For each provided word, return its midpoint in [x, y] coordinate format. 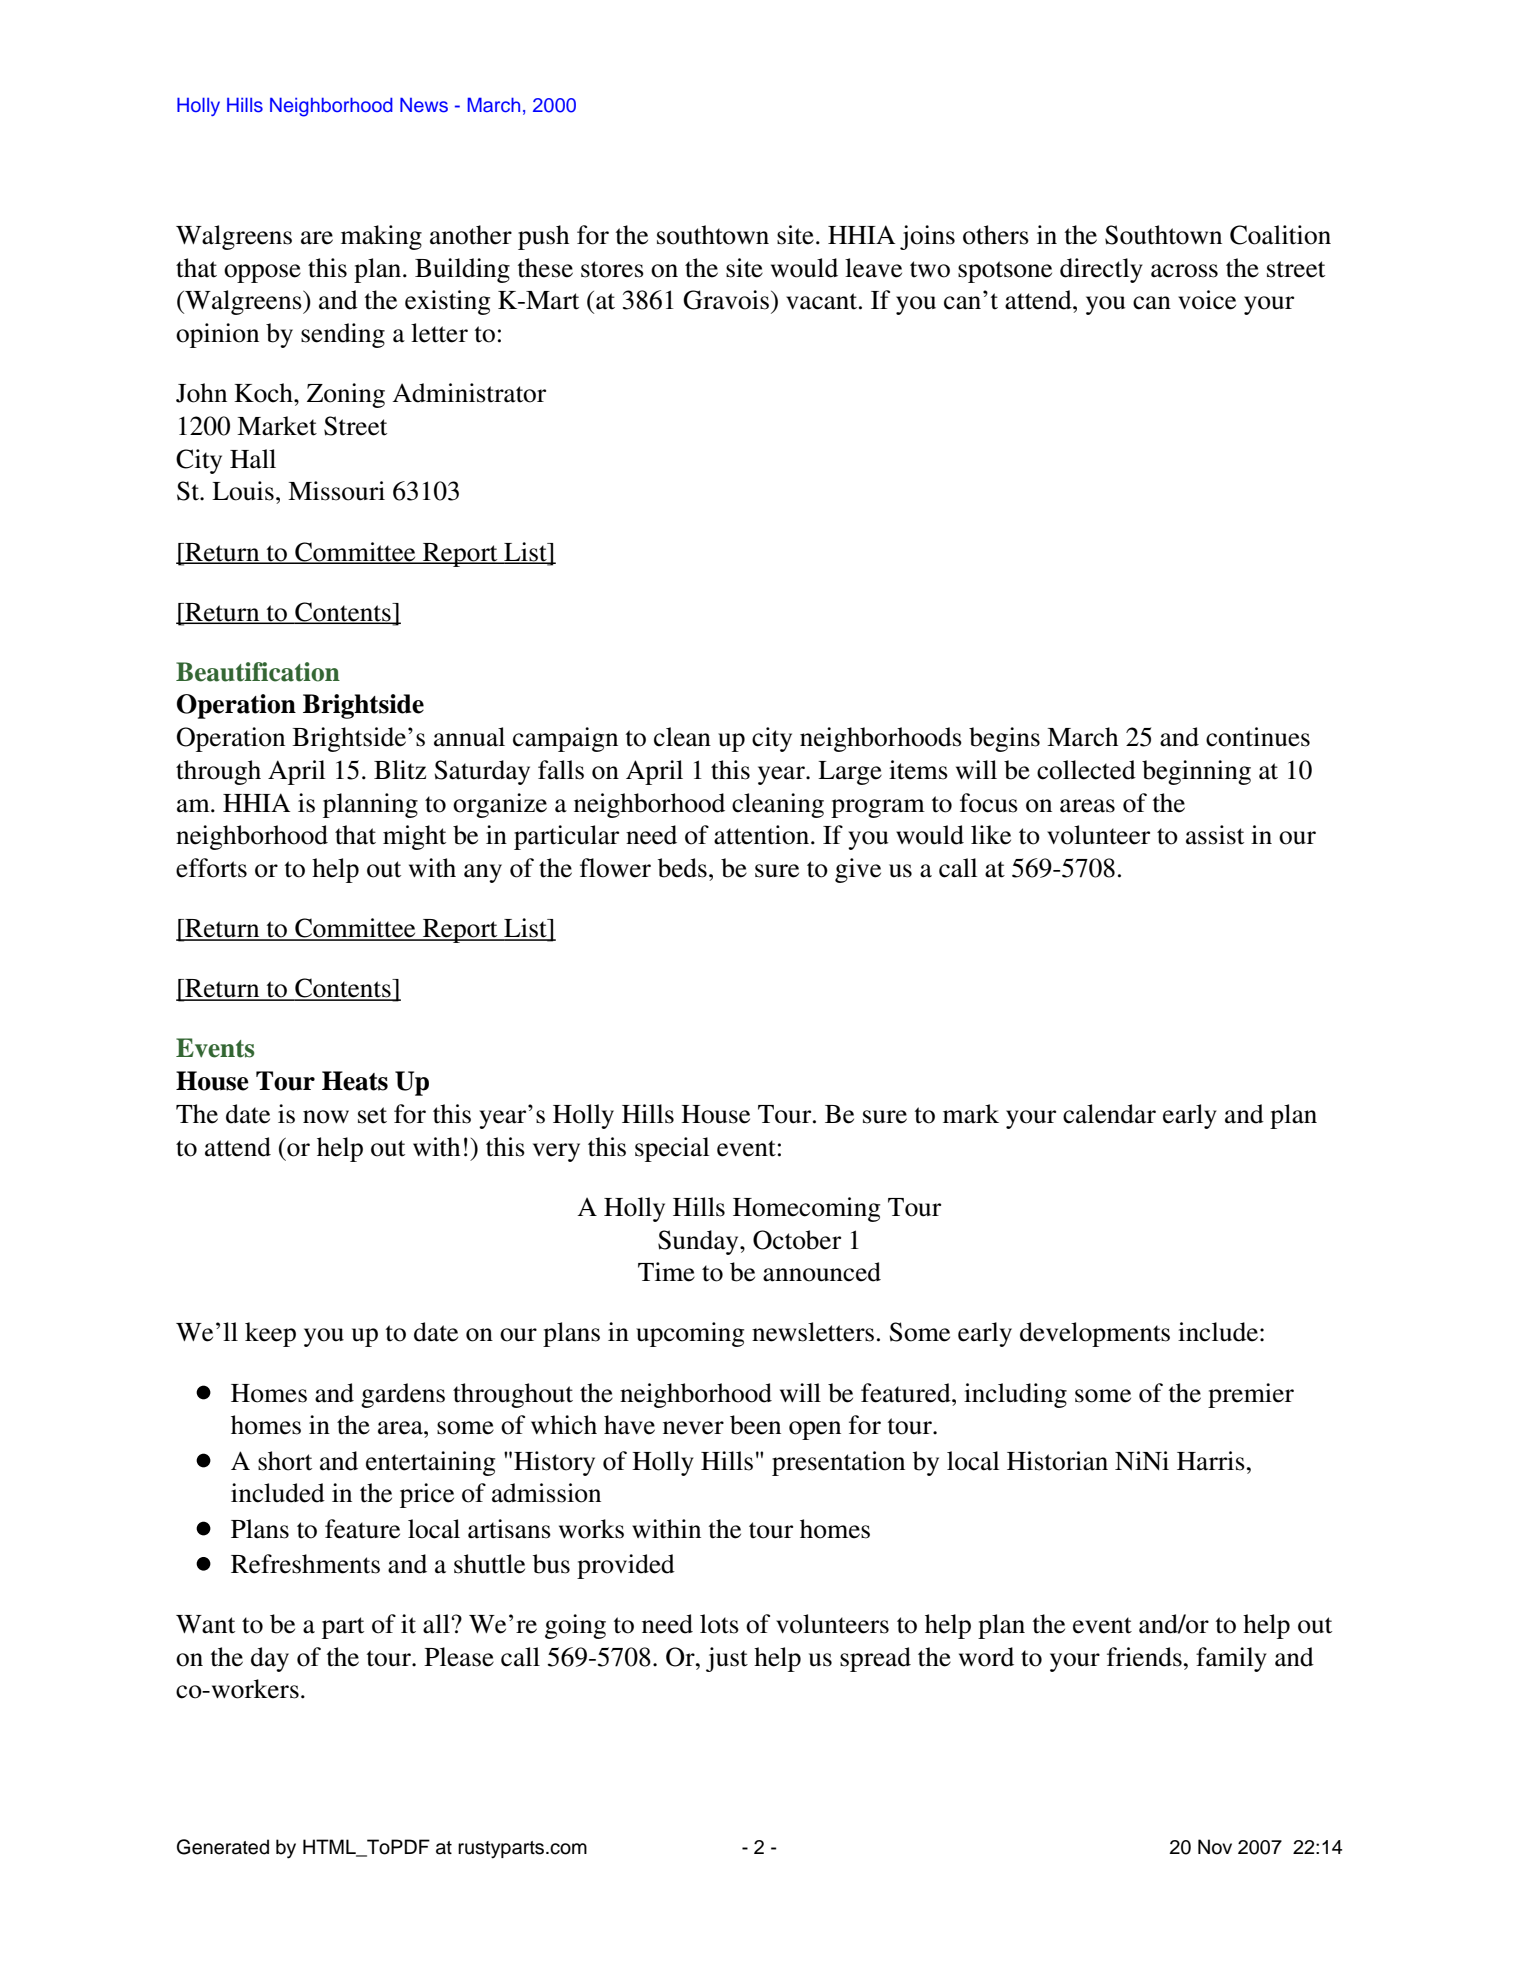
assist [1215, 835]
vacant [823, 301]
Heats [355, 1081]
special [672, 1149]
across [1184, 271]
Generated [223, 1847]
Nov [1215, 1847]
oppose [262, 273]
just [727, 1659]
